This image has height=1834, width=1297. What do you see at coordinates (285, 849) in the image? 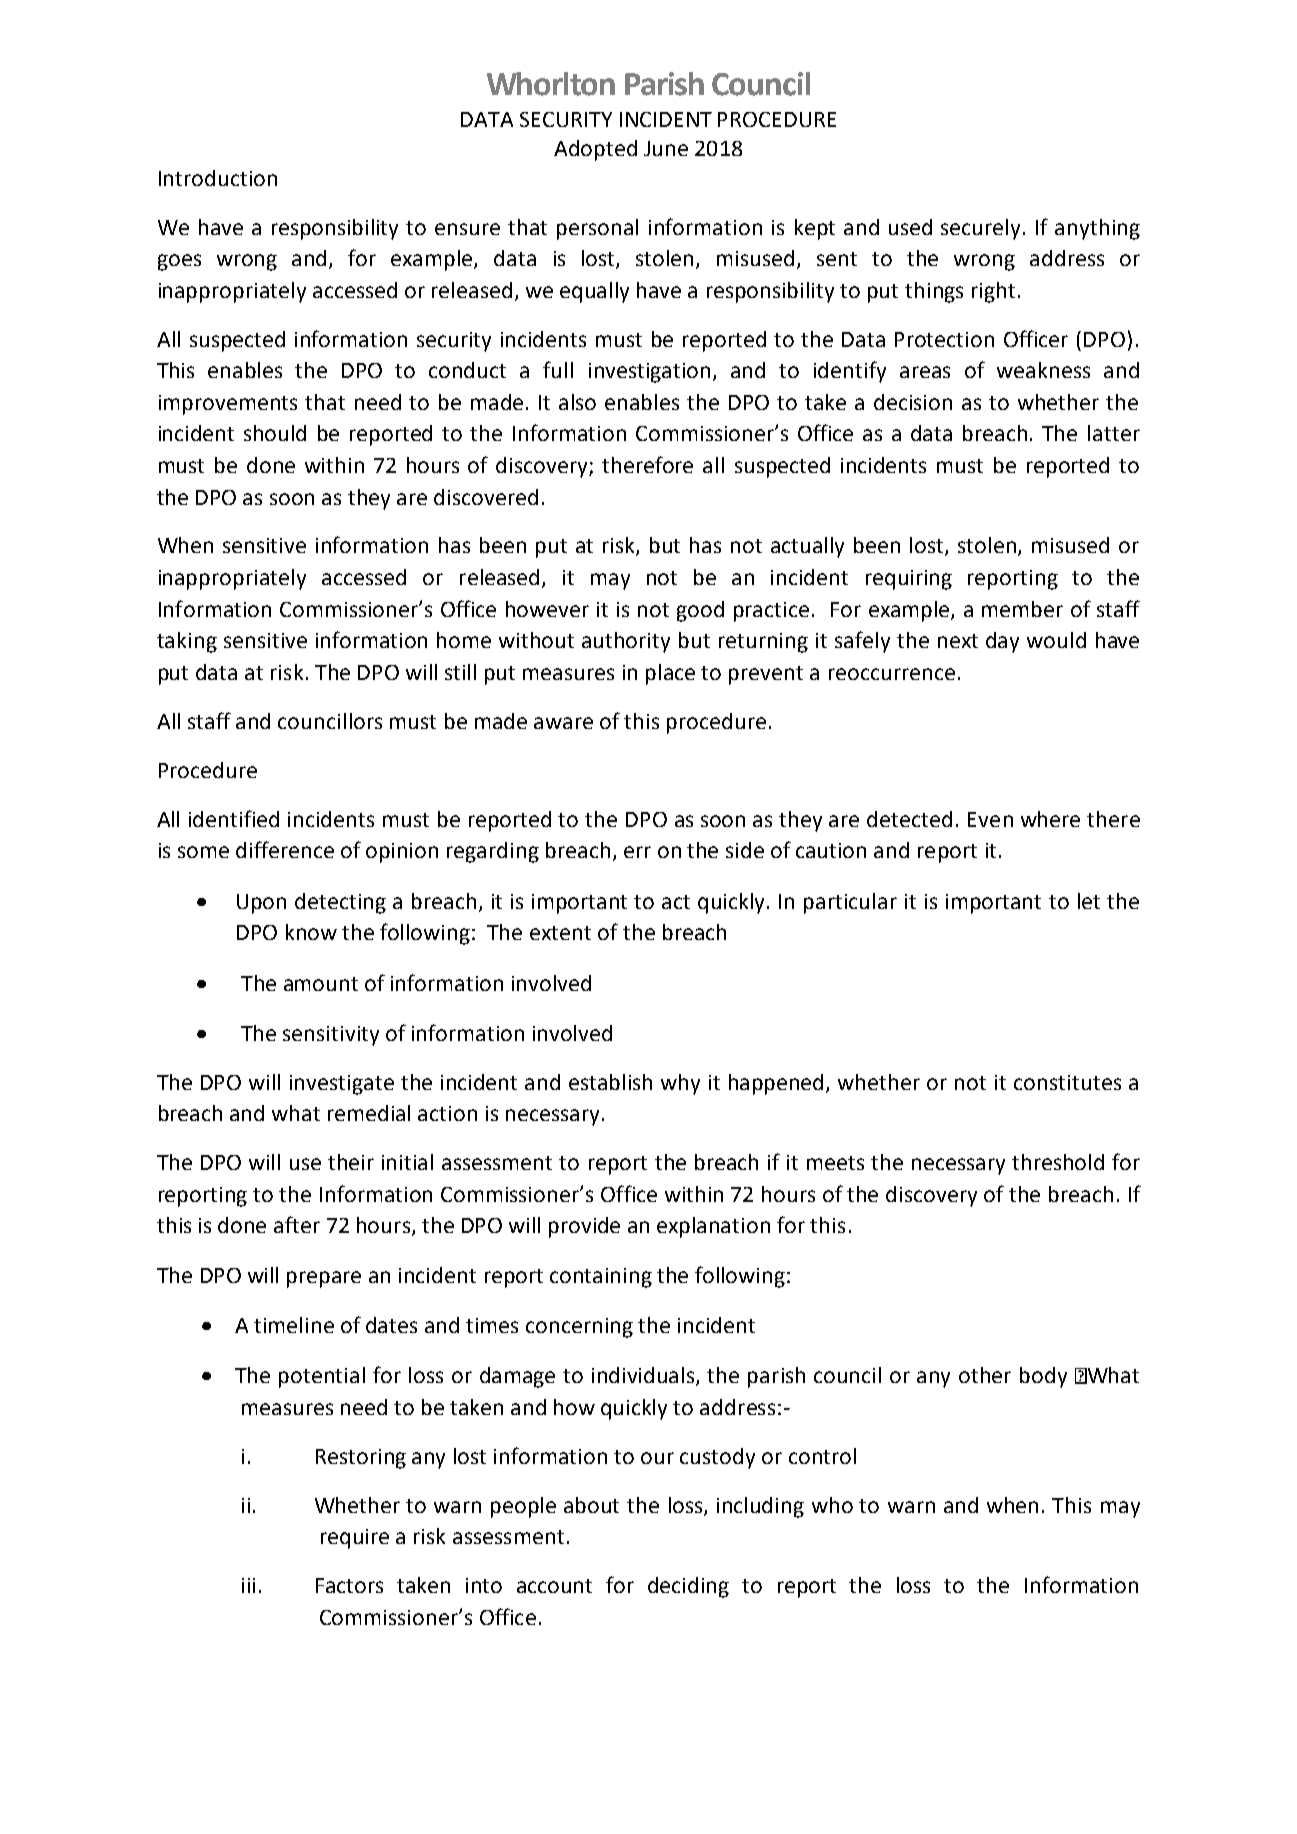
I see `difference` at bounding box center [285, 849].
